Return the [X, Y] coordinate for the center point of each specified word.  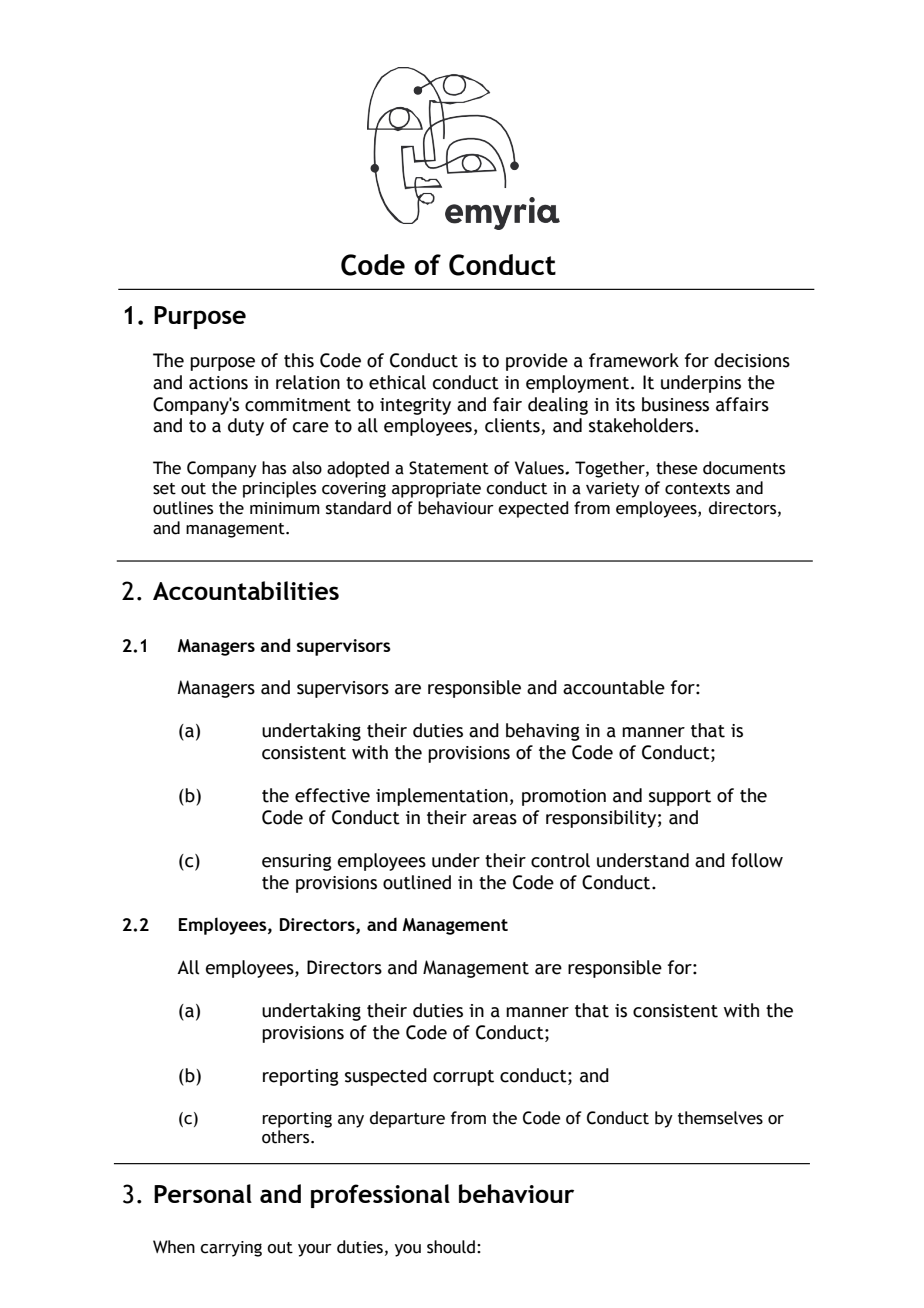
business [675, 404]
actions [218, 383]
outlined [417, 882]
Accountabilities [246, 590]
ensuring [297, 862]
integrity [415, 406]
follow [757, 860]
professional [380, 1196]
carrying [231, 1249]
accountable [614, 687]
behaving [543, 732]
